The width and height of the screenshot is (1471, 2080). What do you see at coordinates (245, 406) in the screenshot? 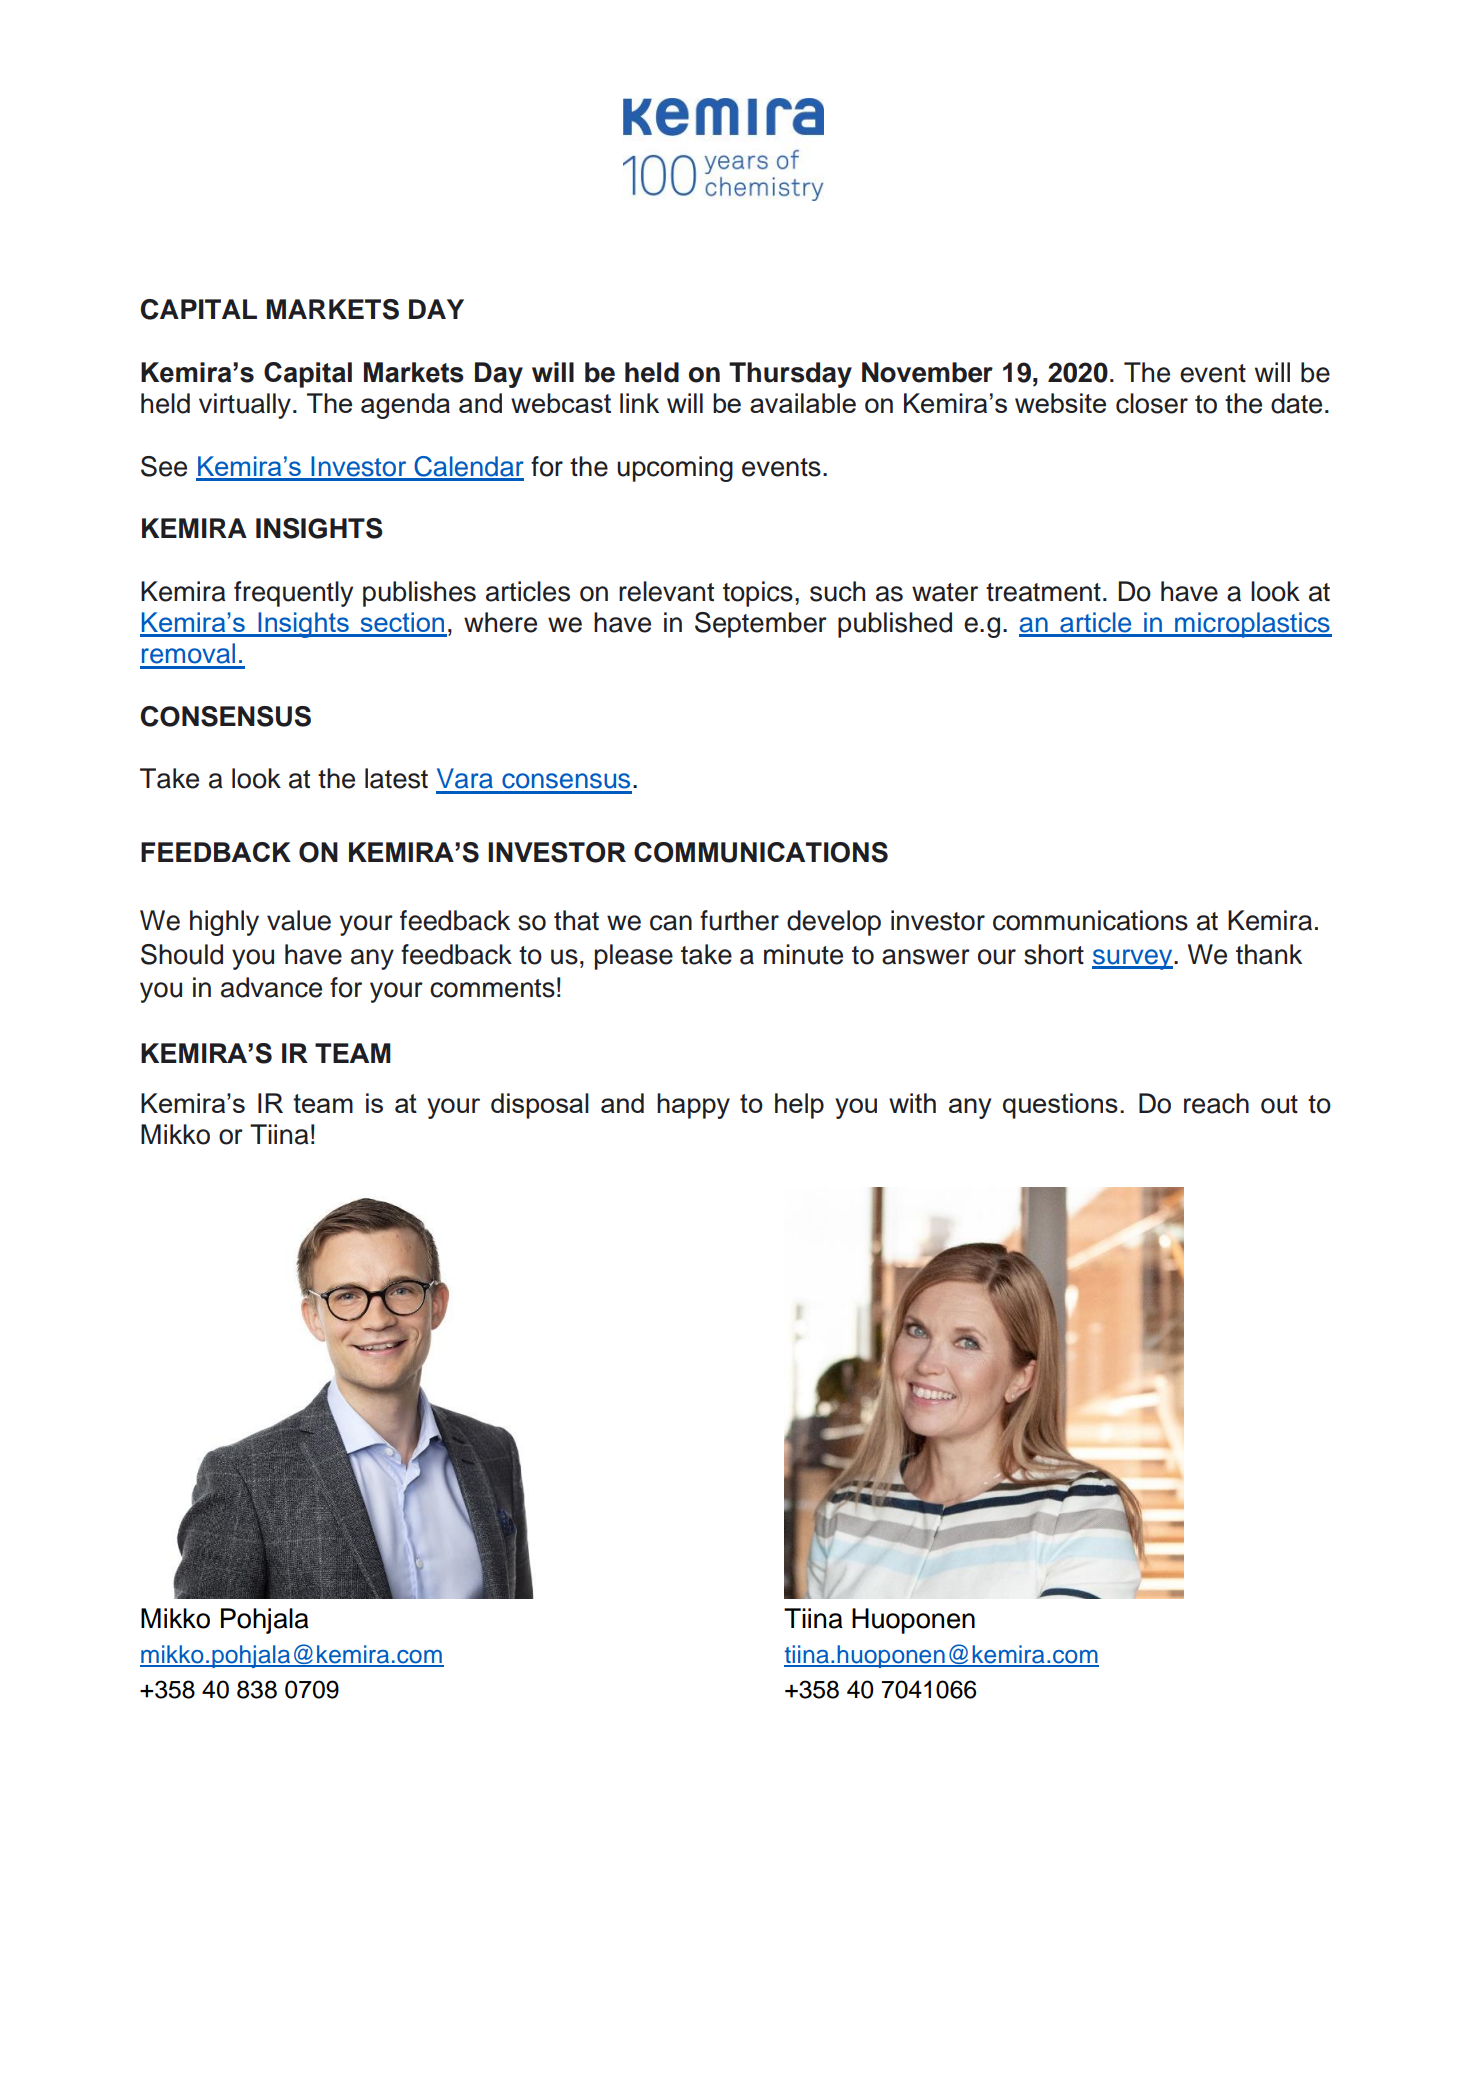
I see `virtually` at bounding box center [245, 406].
